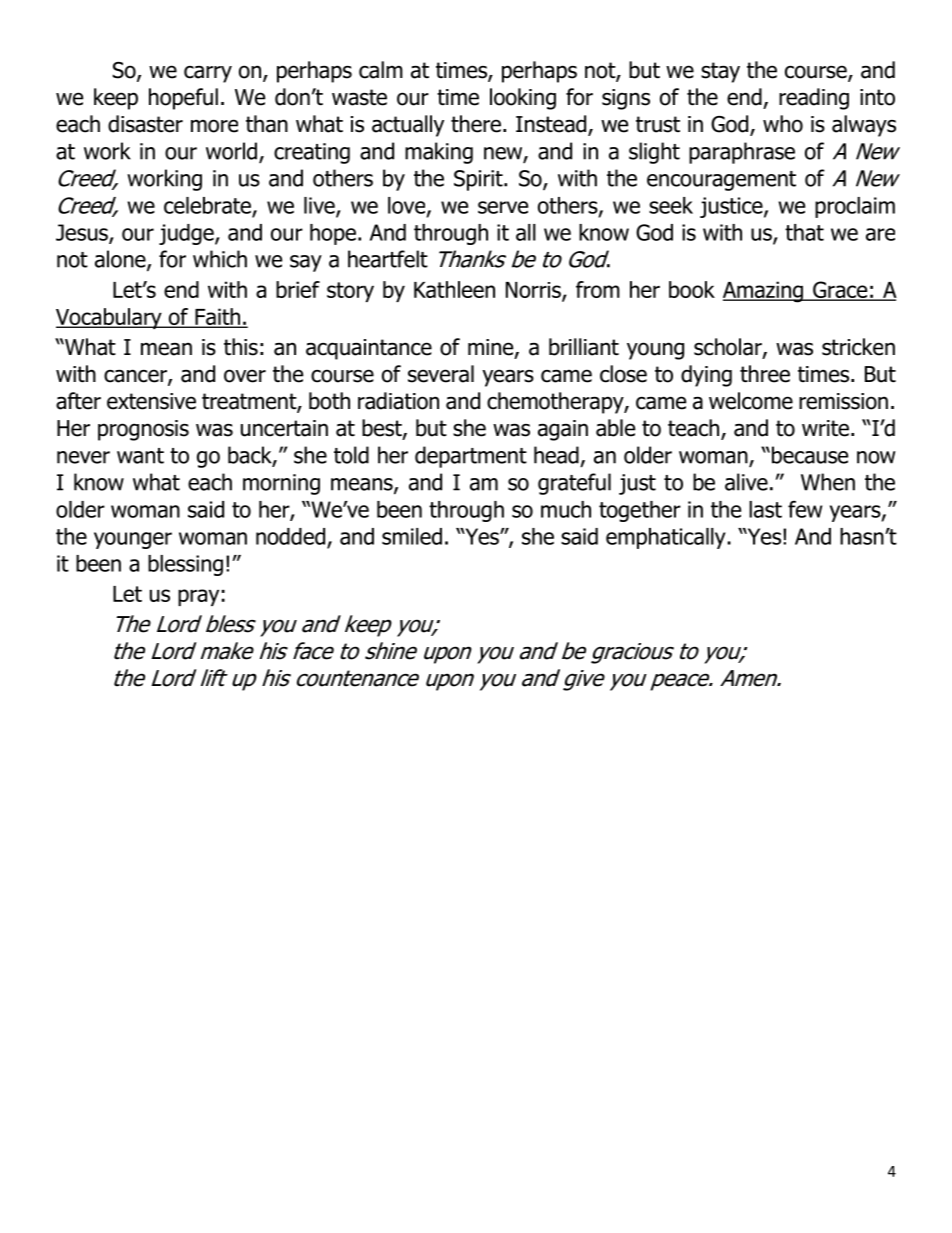  Describe the element at coordinates (523, 99) in the image. I see `looking` at that location.
